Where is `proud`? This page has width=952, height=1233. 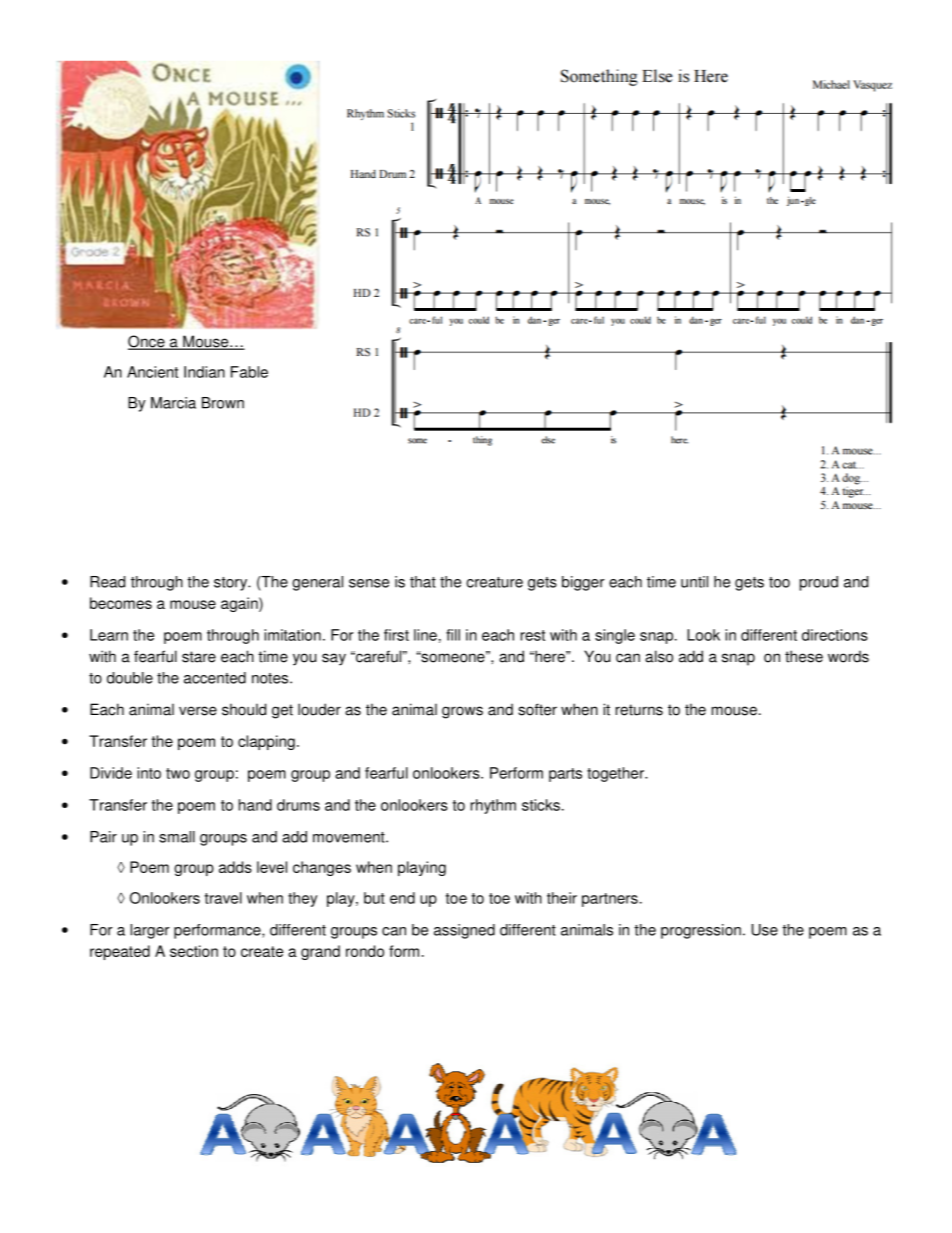
proud is located at coordinates (819, 583).
